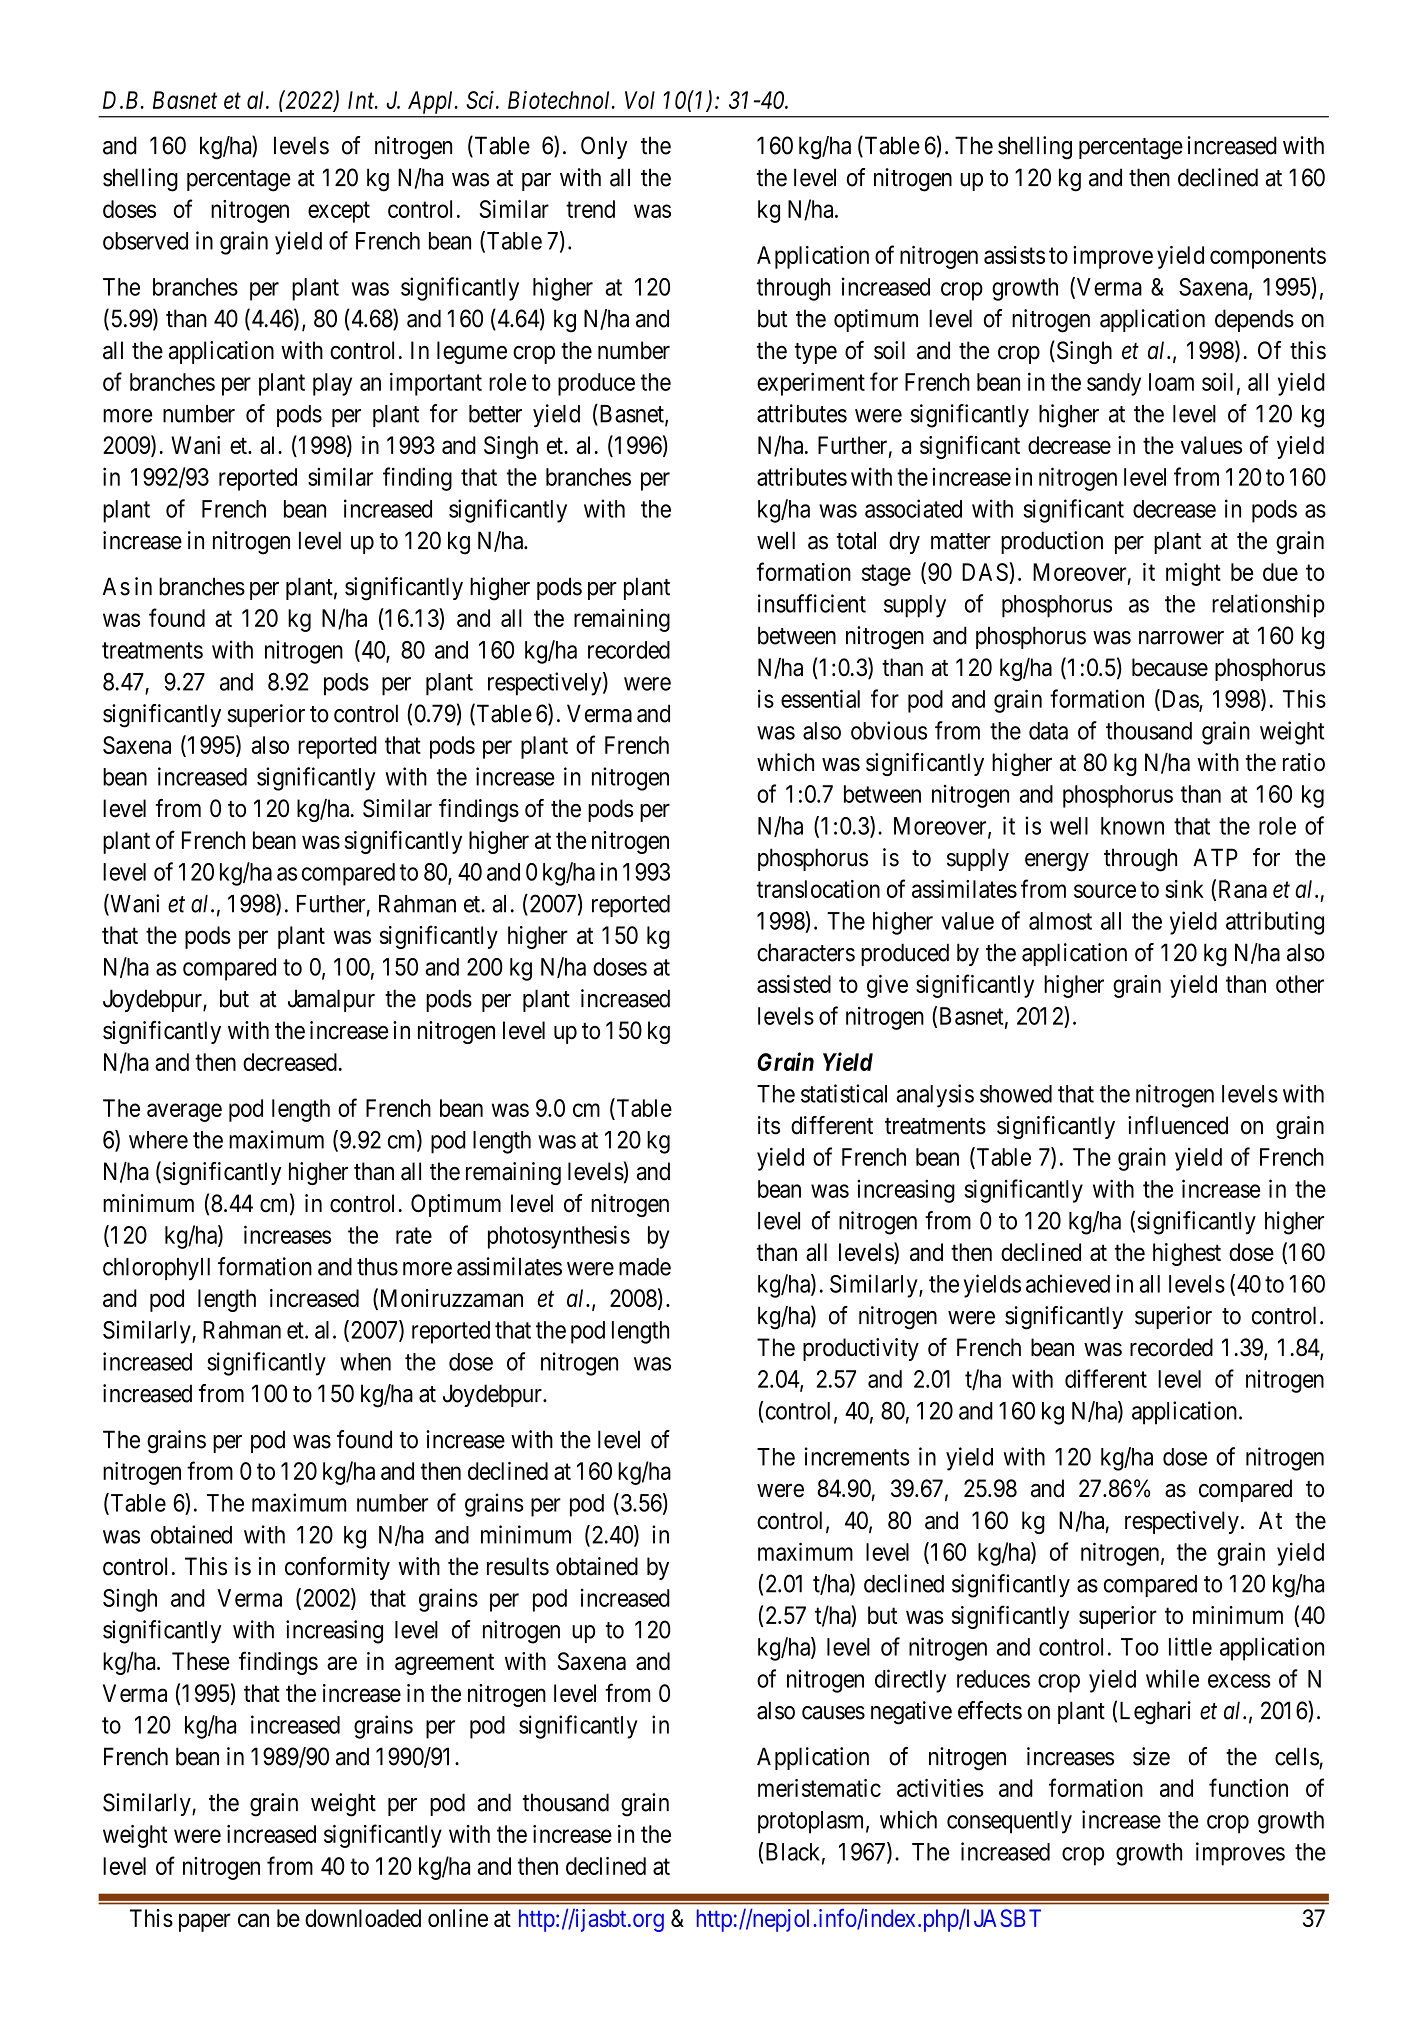  I want to click on except, so click(339, 212).
